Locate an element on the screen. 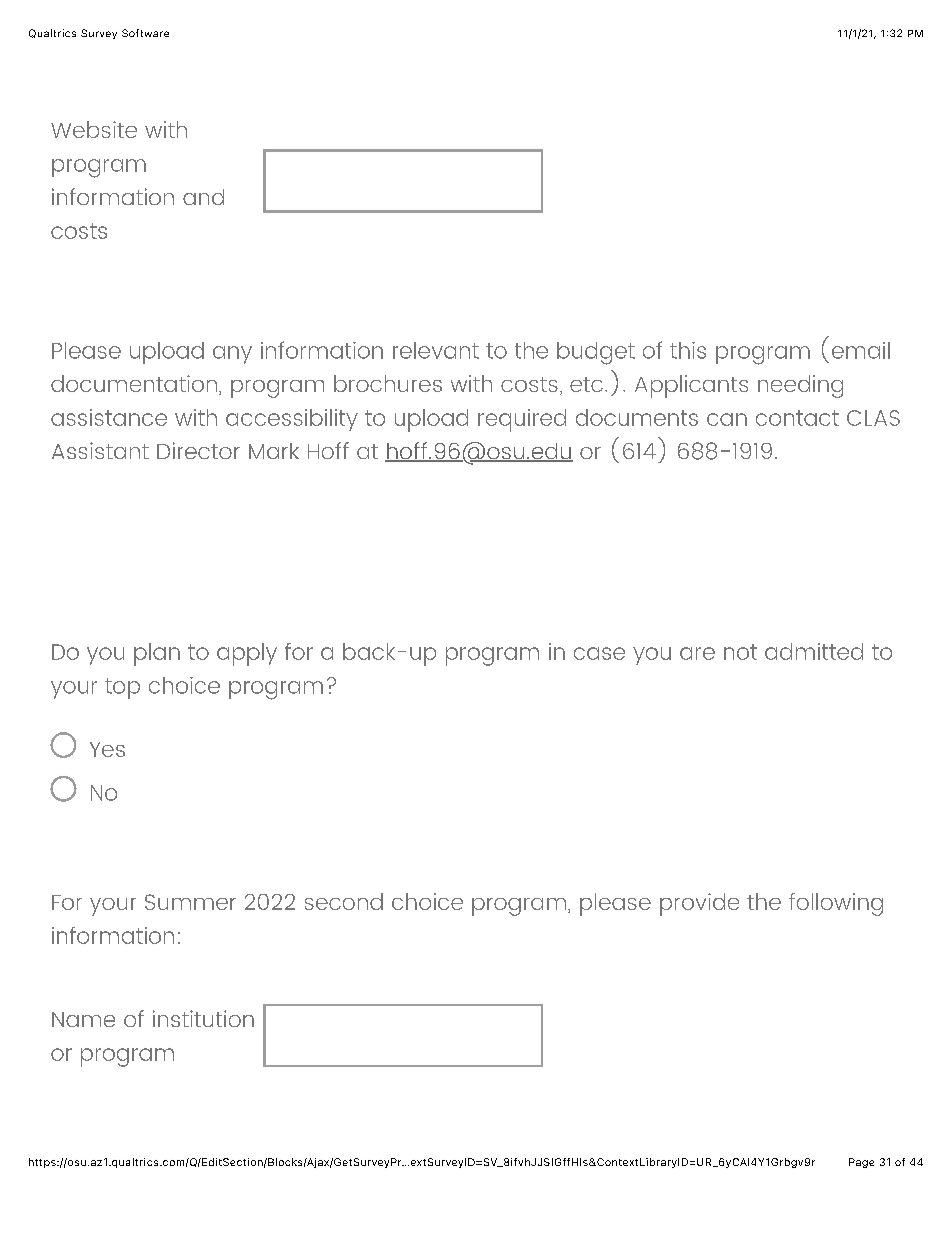 Image resolution: width=952 pixels, height=1233 pixels. email is located at coordinates (861, 350).
